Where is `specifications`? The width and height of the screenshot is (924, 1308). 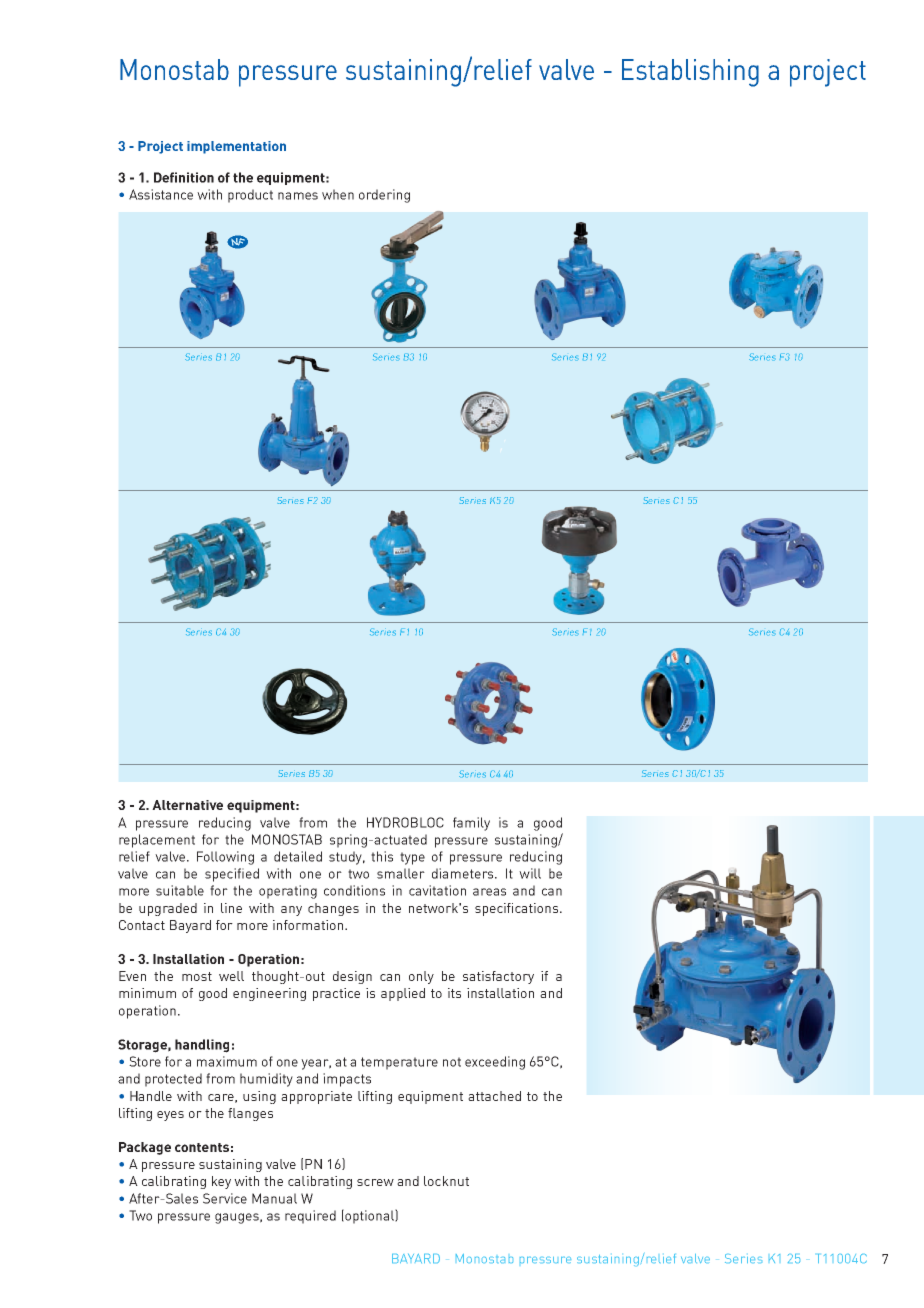 specifications is located at coordinates (518, 909).
